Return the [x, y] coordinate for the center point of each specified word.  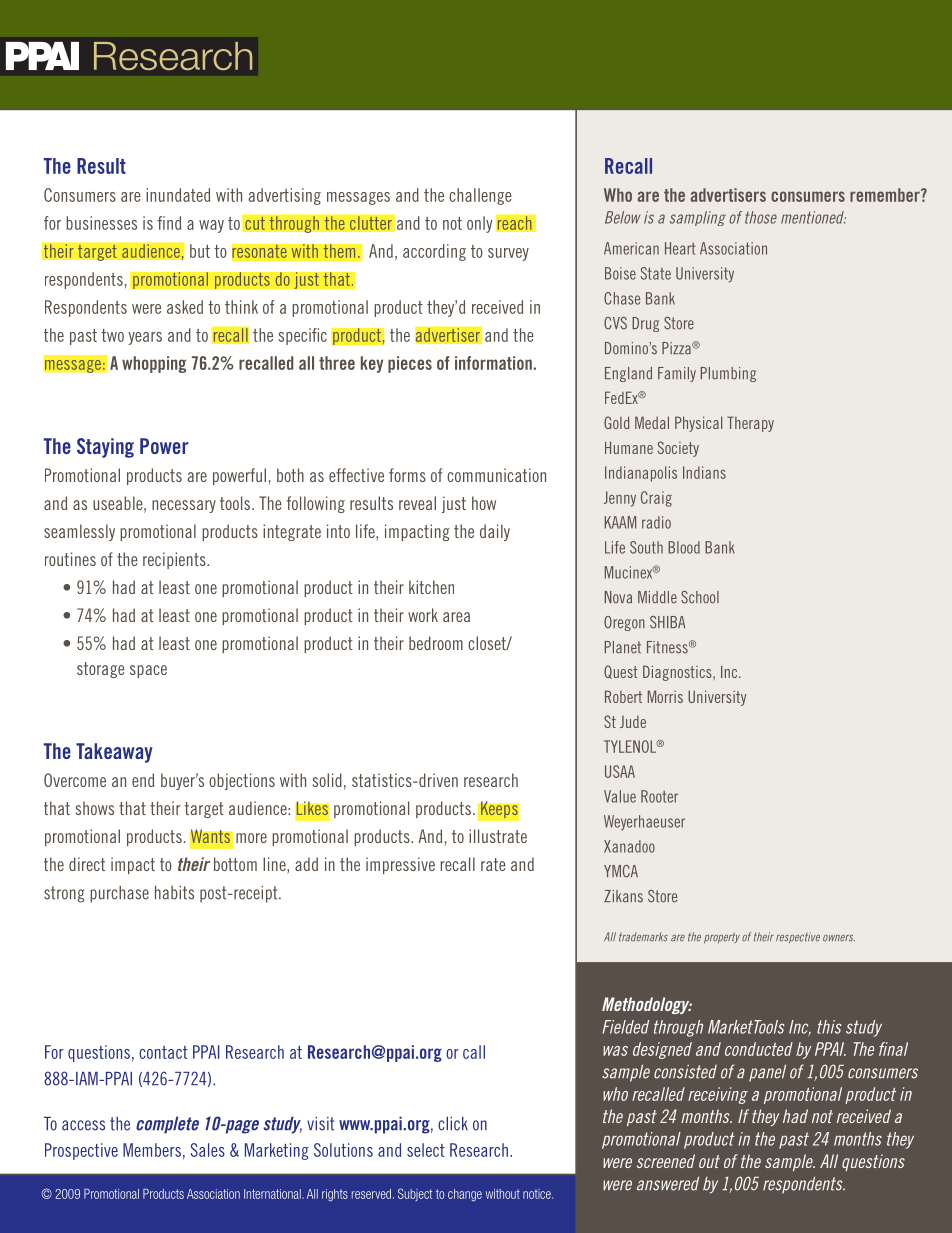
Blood [684, 547]
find [169, 223]
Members [152, 1150]
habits [174, 893]
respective [798, 938]
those [761, 217]
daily [495, 532]
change [465, 1195]
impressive [400, 865]
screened [666, 1161]
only [480, 224]
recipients [175, 560]
